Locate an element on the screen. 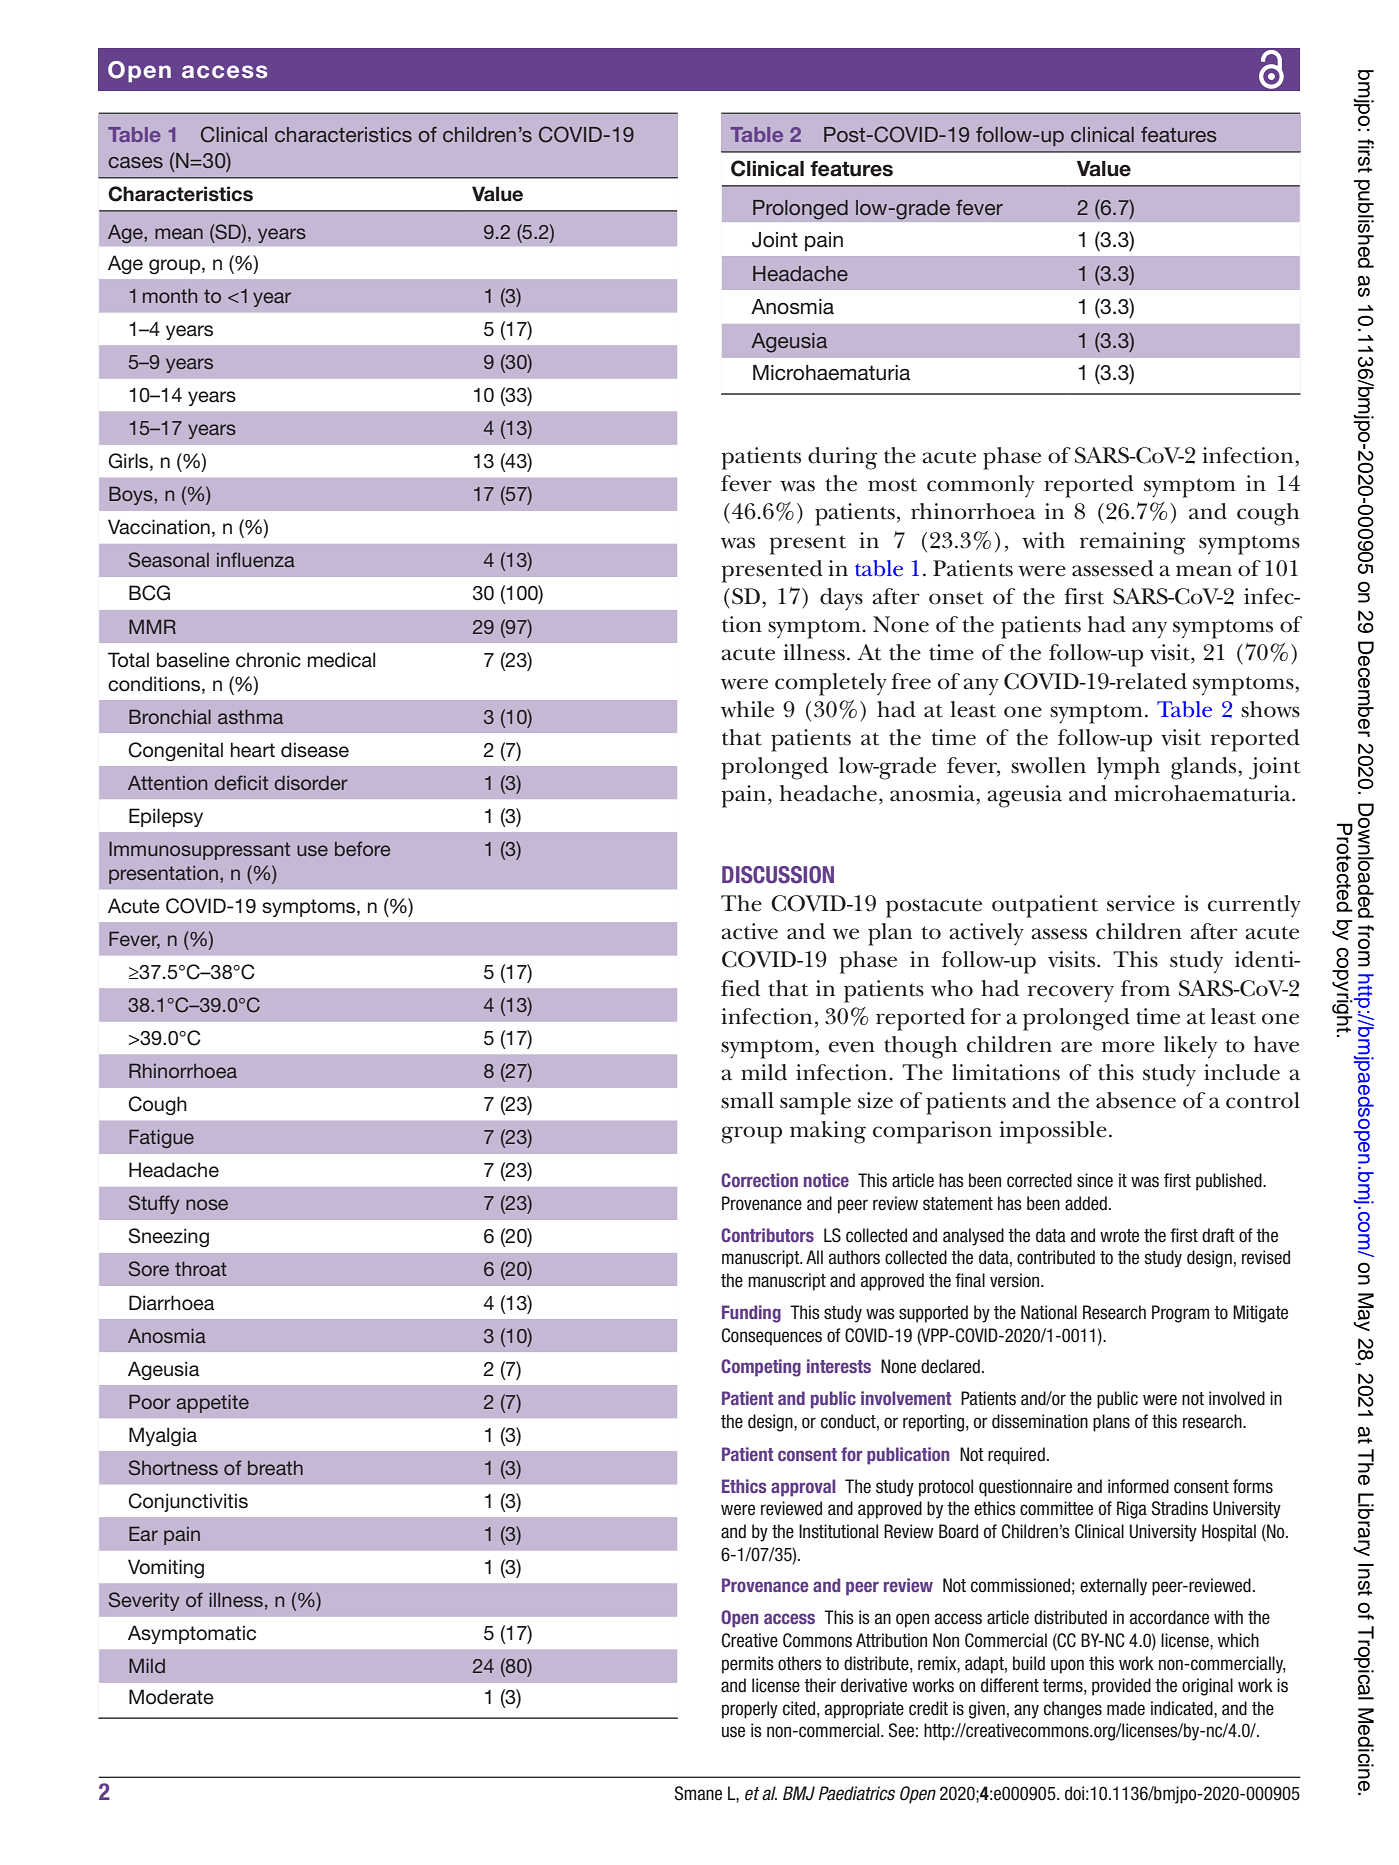  Contributors is located at coordinates (767, 1235).
